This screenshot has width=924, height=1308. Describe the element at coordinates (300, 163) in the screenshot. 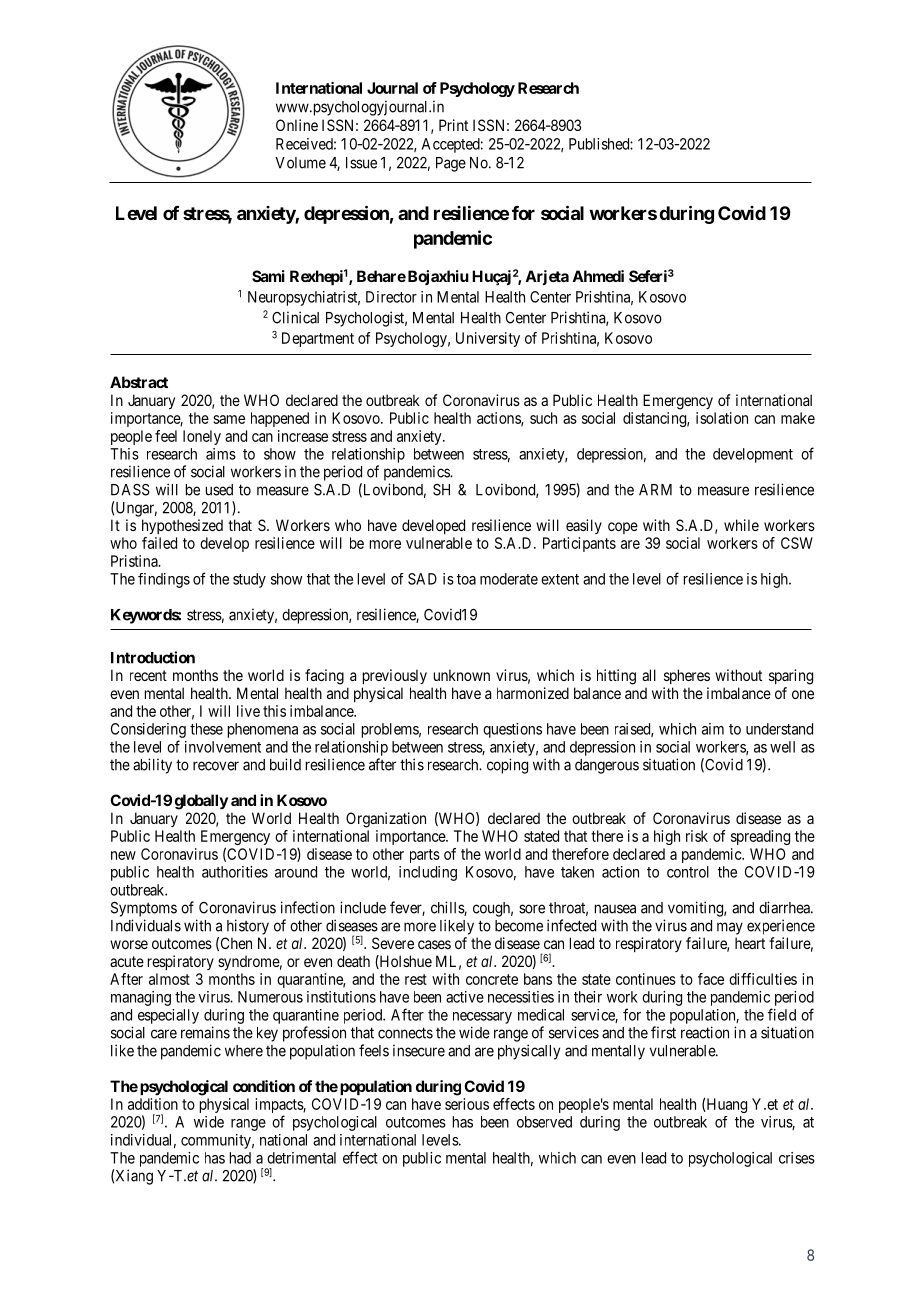

I see `Volume` at that location.
